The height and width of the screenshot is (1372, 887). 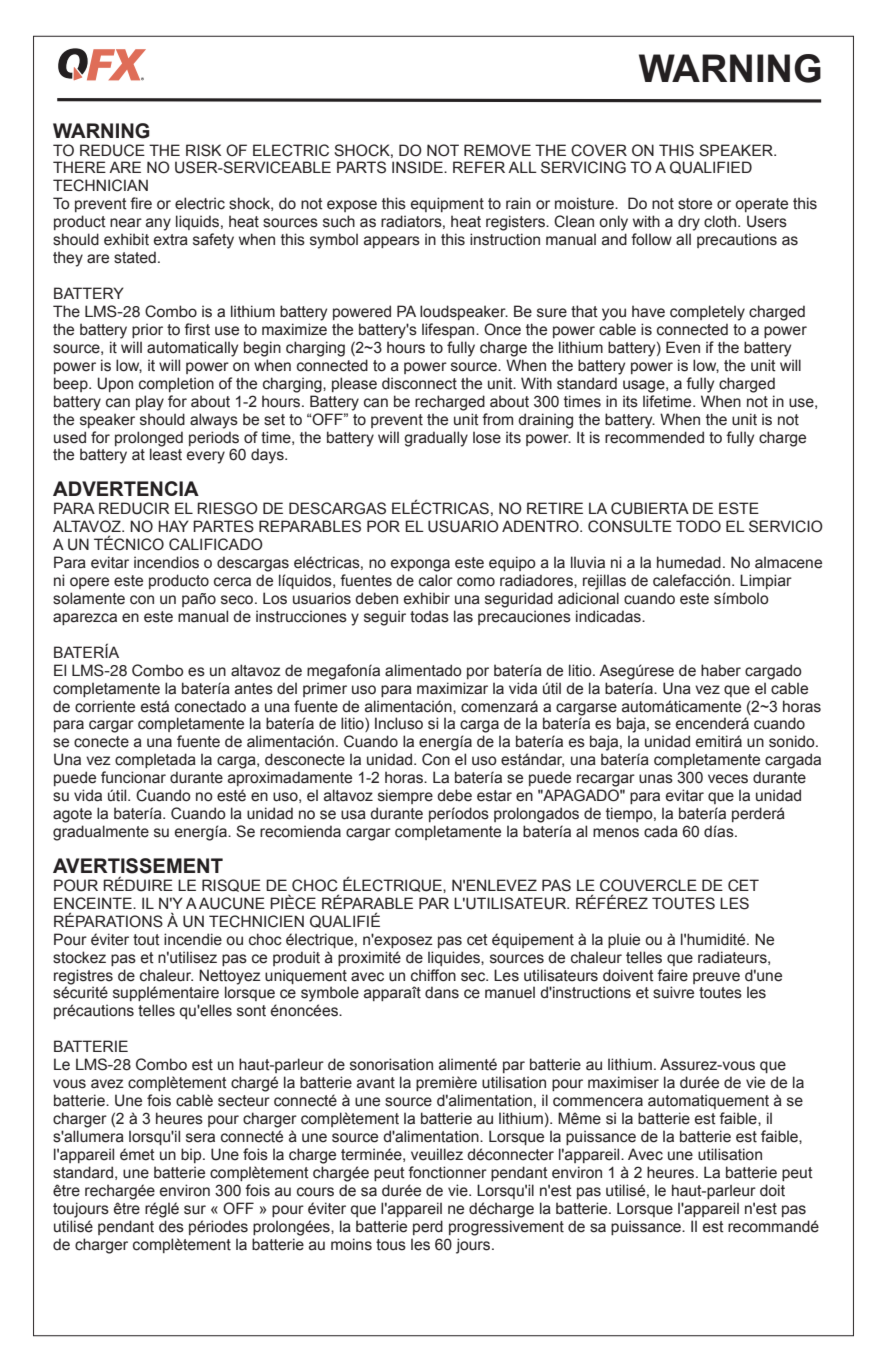 What do you see at coordinates (391, 1245) in the screenshot?
I see `tous` at bounding box center [391, 1245].
